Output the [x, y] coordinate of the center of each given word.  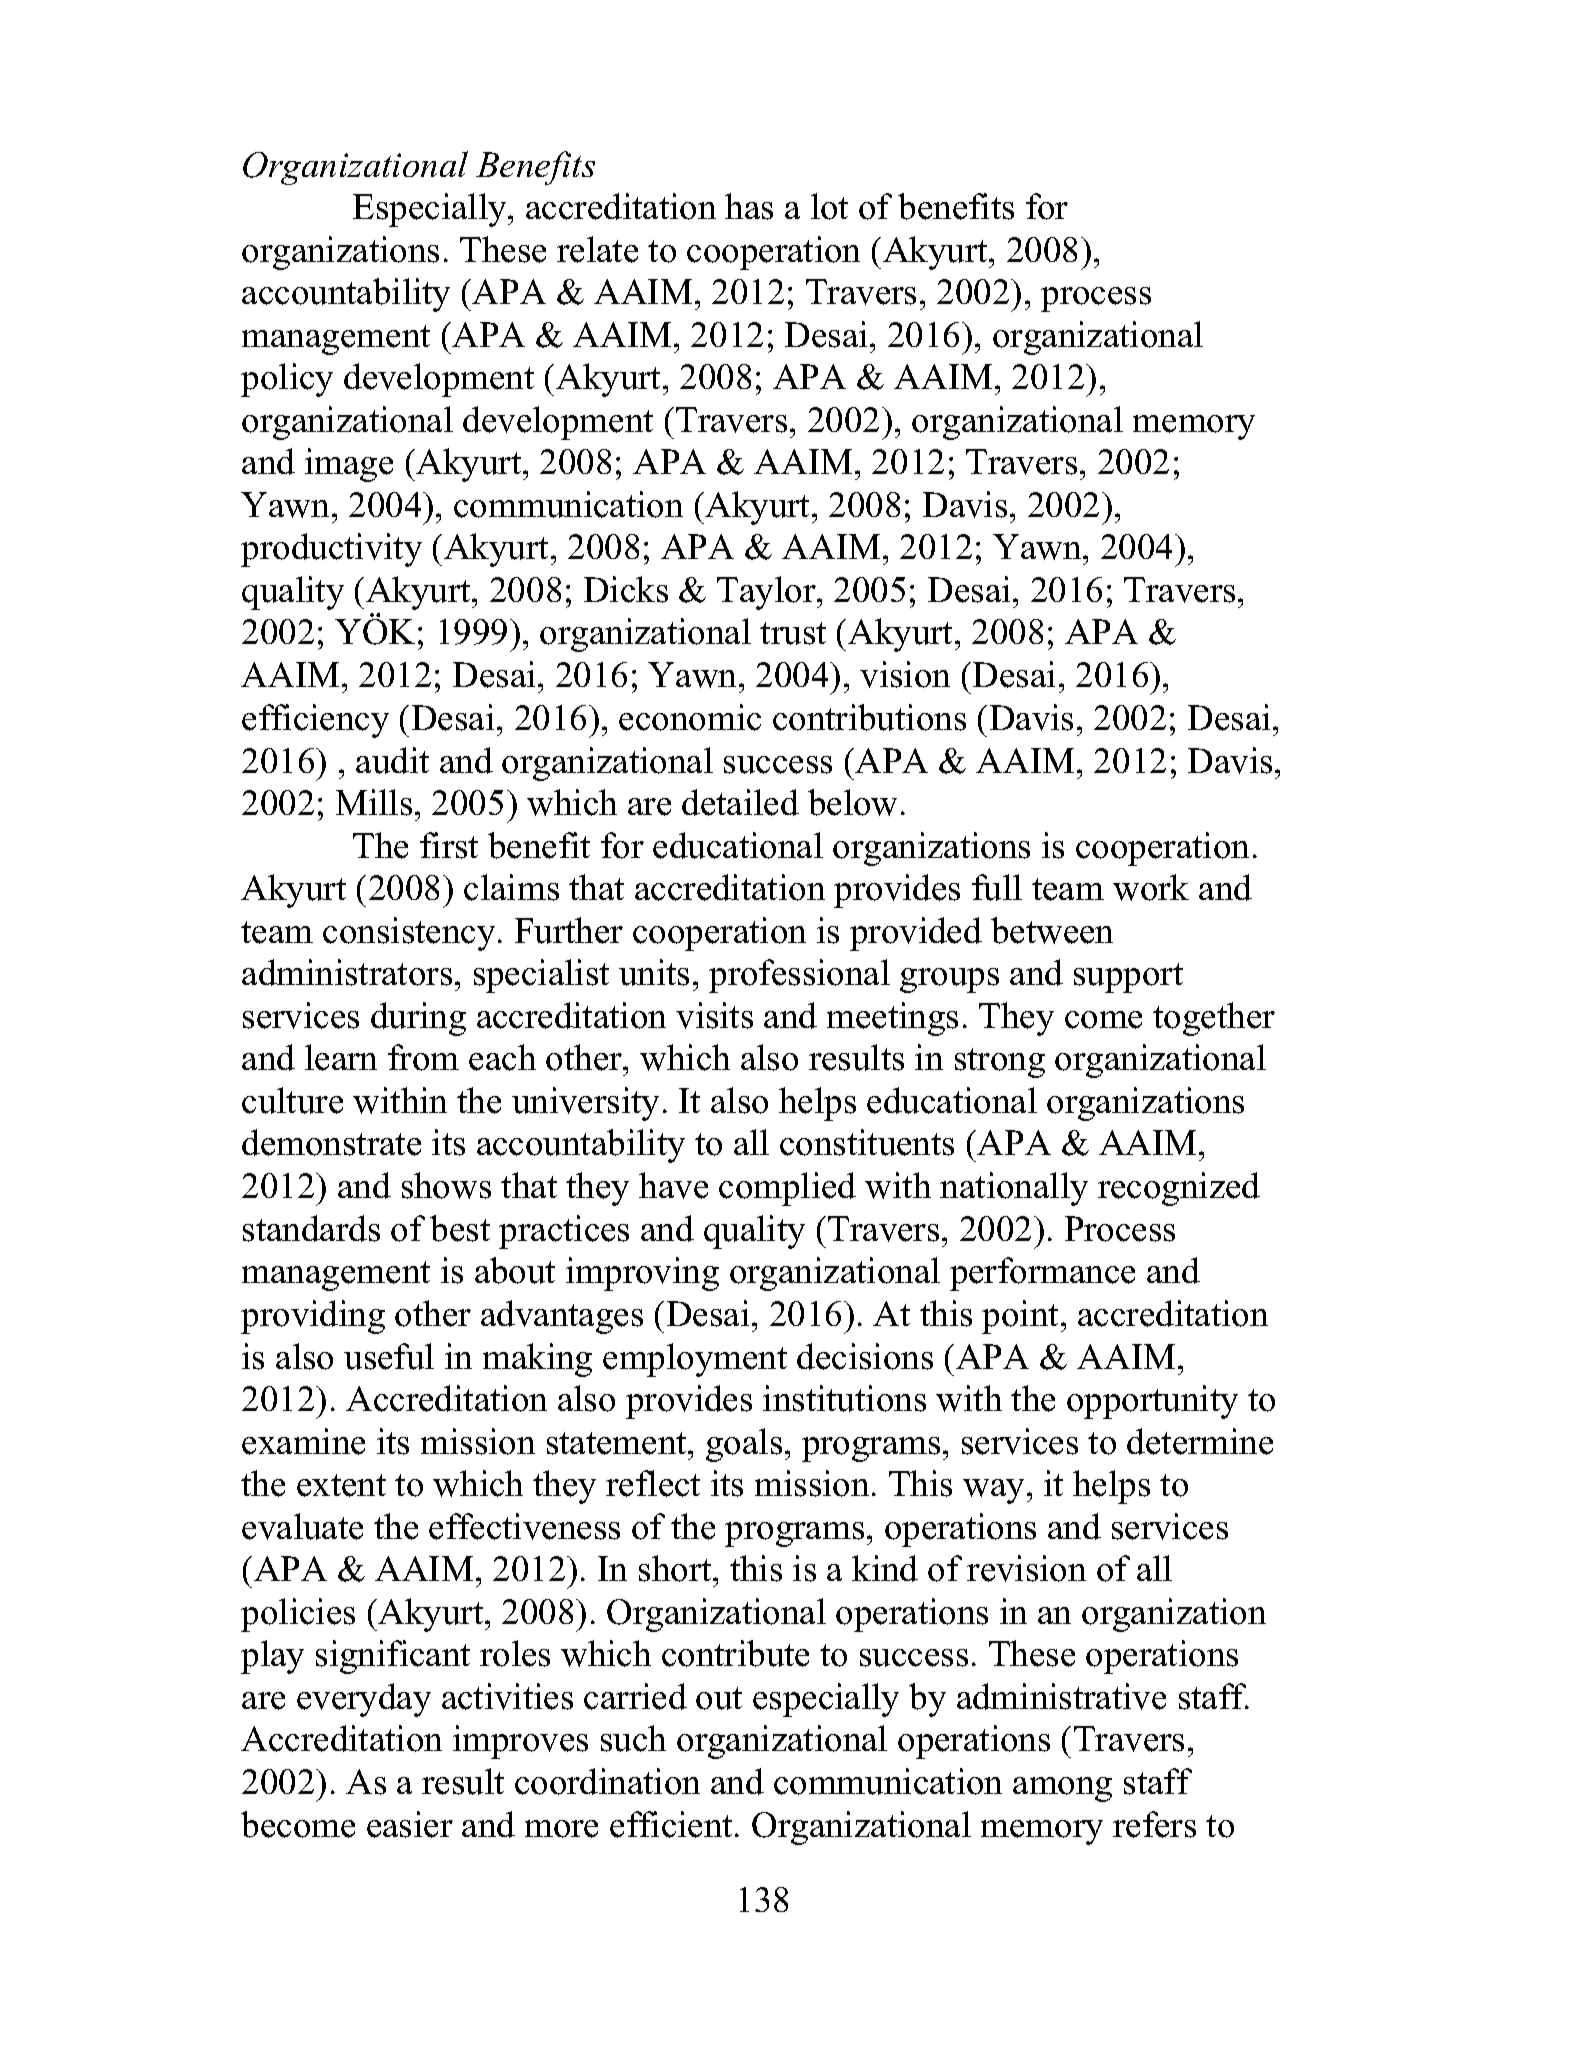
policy [287, 380]
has [749, 206]
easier [410, 1824]
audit [392, 760]
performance [1042, 1274]
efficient [671, 1824]
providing [313, 1317]
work [1151, 887]
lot [829, 206]
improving [642, 1274]
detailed [740, 802]
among [1062, 1789]
